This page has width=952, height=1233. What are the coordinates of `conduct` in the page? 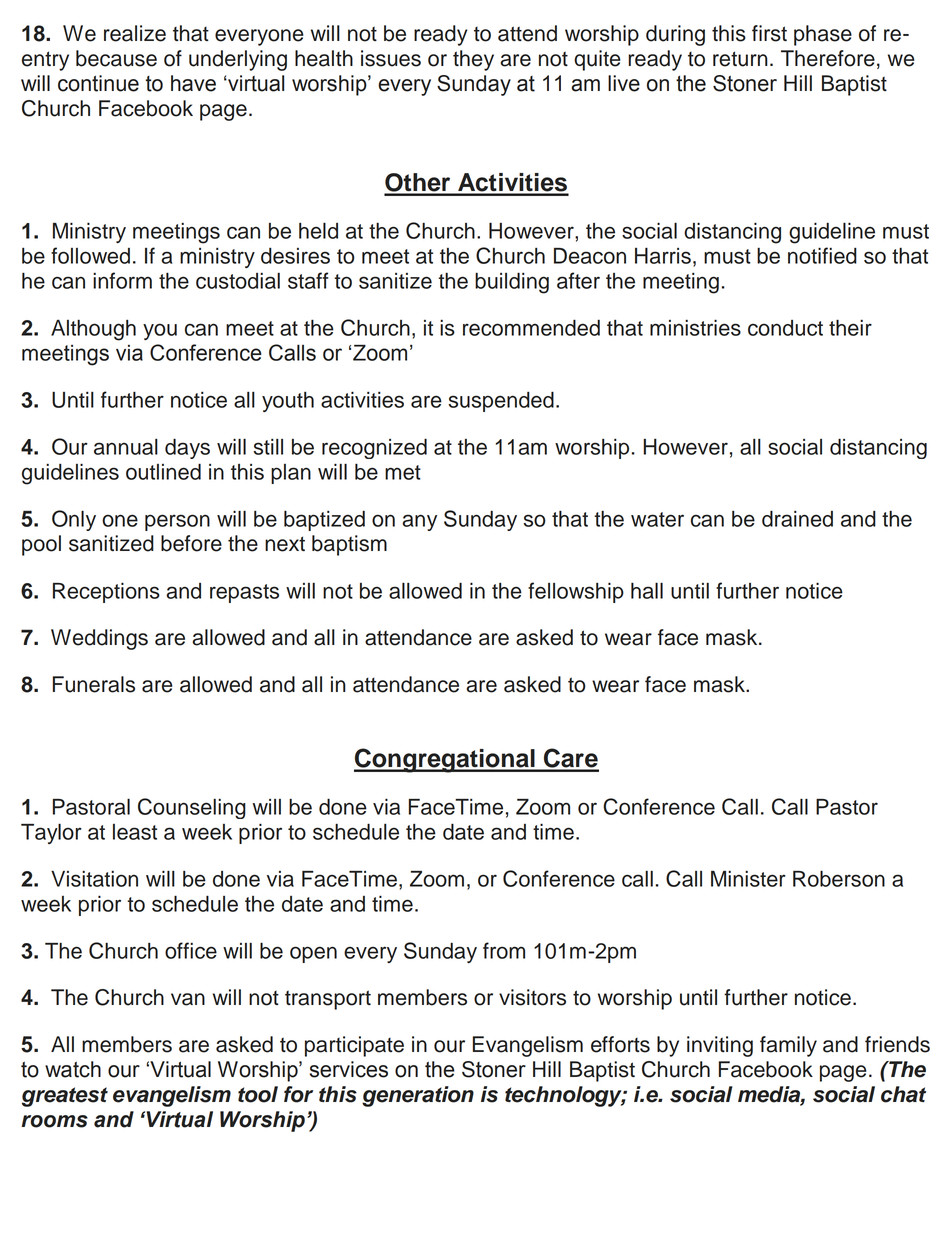 It's located at (785, 328).
